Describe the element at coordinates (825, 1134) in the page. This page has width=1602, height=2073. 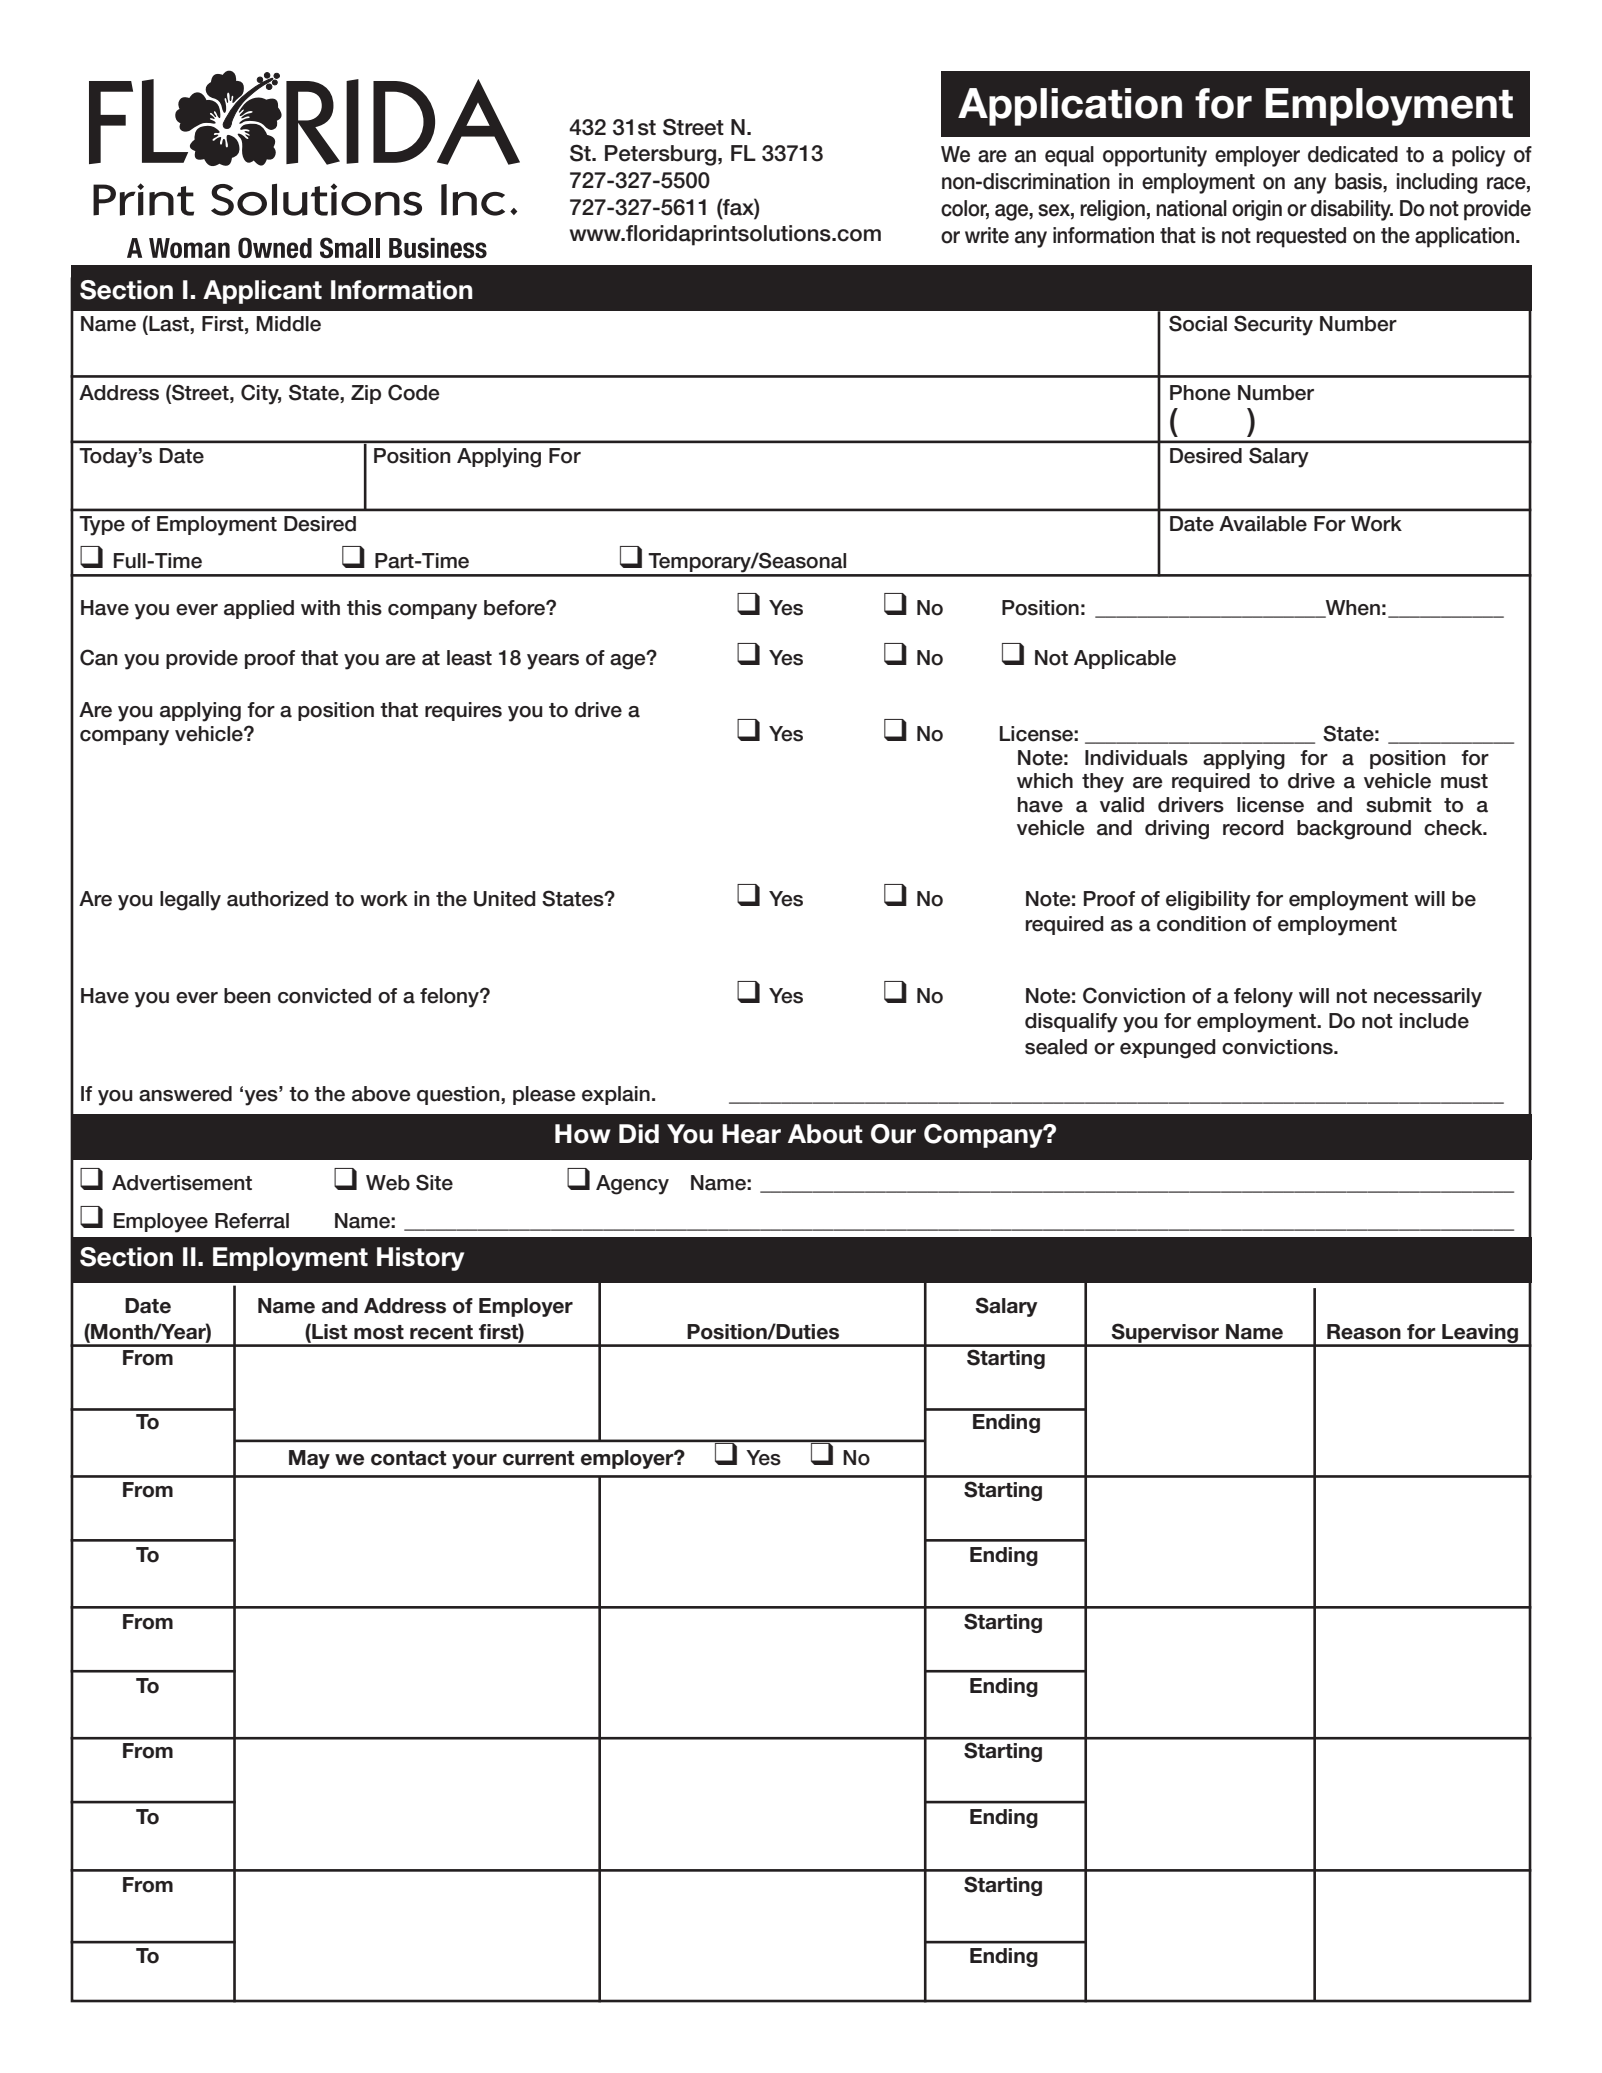
I see `About` at that location.
